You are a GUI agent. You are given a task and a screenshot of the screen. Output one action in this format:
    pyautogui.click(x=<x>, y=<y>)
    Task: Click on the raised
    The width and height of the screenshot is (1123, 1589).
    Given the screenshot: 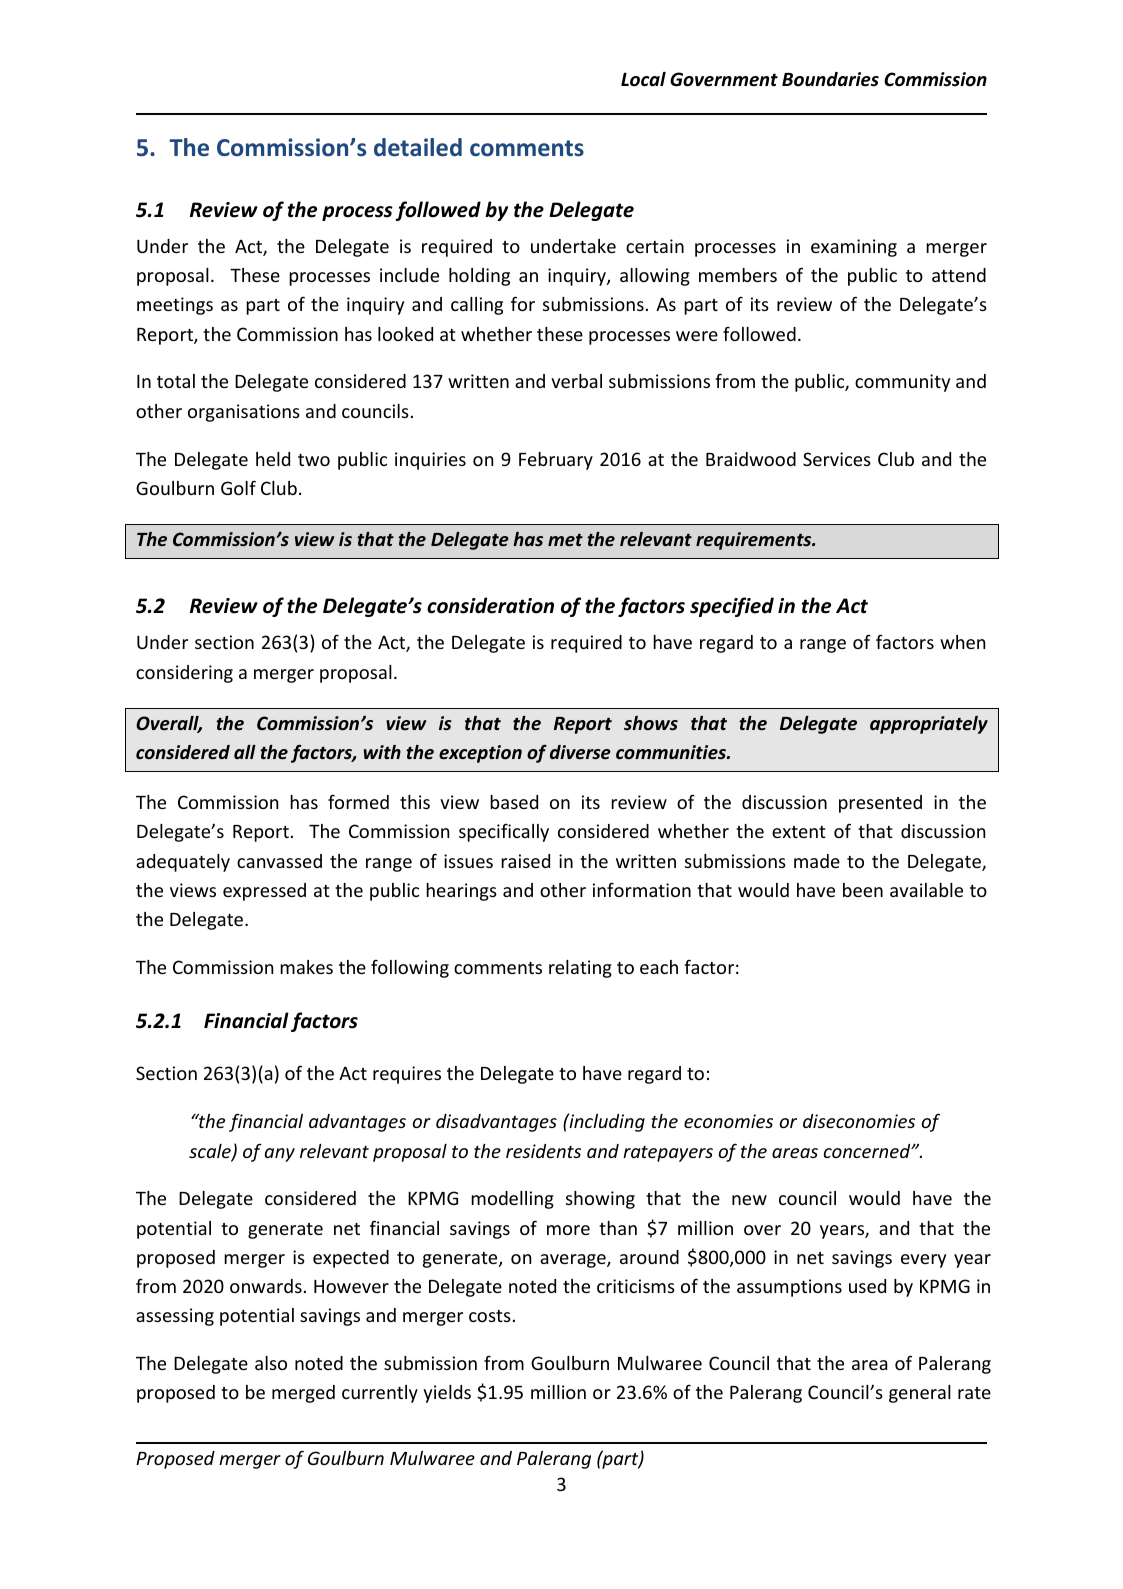 What is the action you would take?
    pyautogui.click(x=525, y=861)
